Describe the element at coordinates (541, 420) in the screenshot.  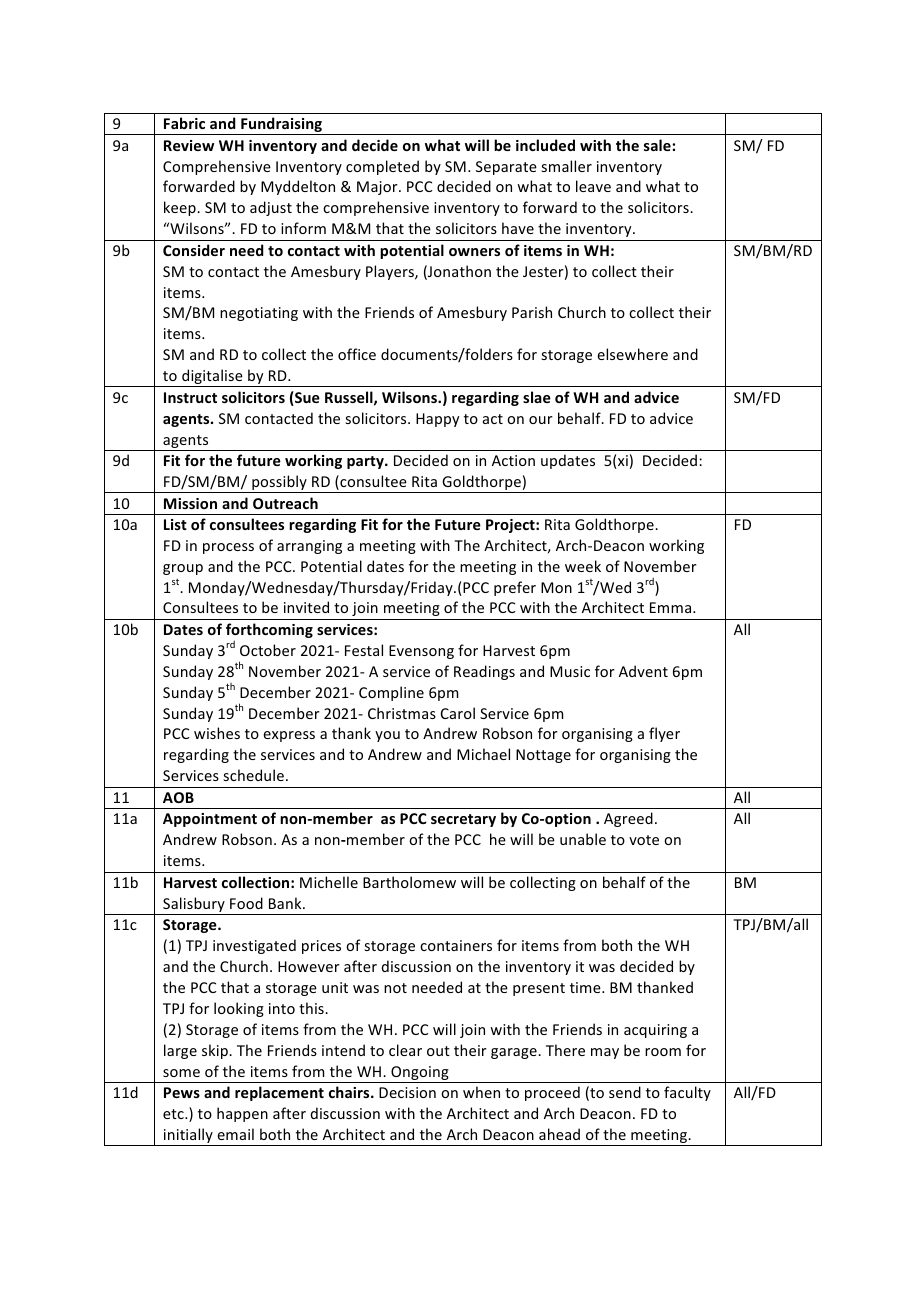
I see `our` at that location.
